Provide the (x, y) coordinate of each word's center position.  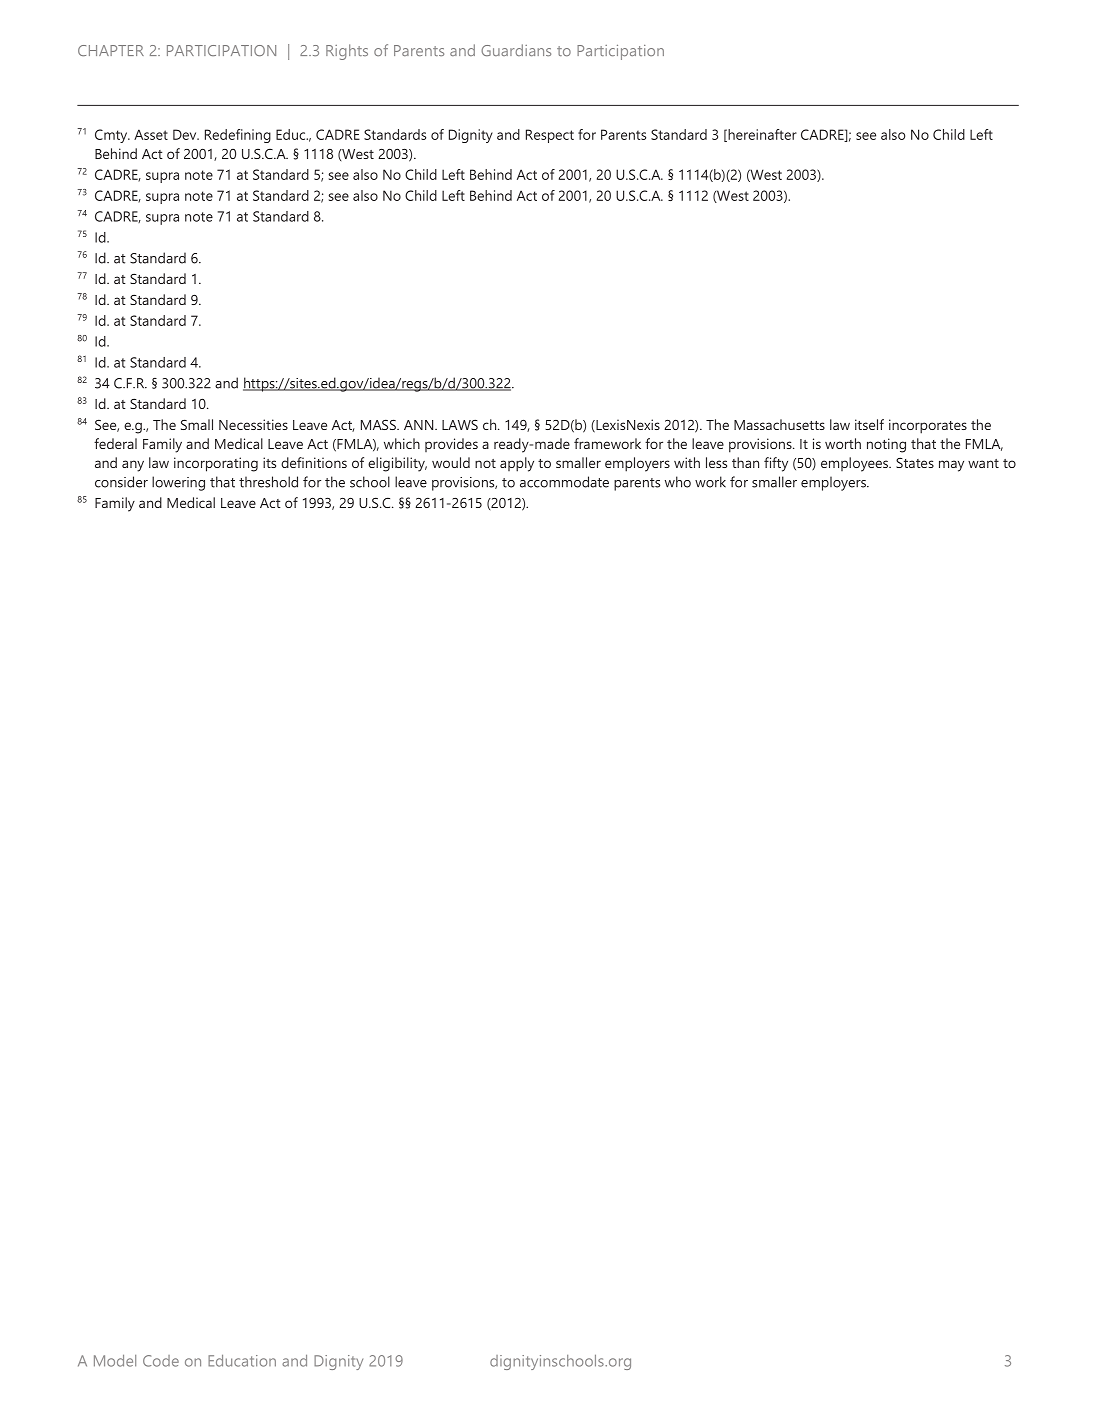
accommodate (564, 482)
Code (161, 1361)
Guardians (516, 50)
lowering (178, 483)
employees (856, 464)
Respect (550, 136)
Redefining (238, 136)
